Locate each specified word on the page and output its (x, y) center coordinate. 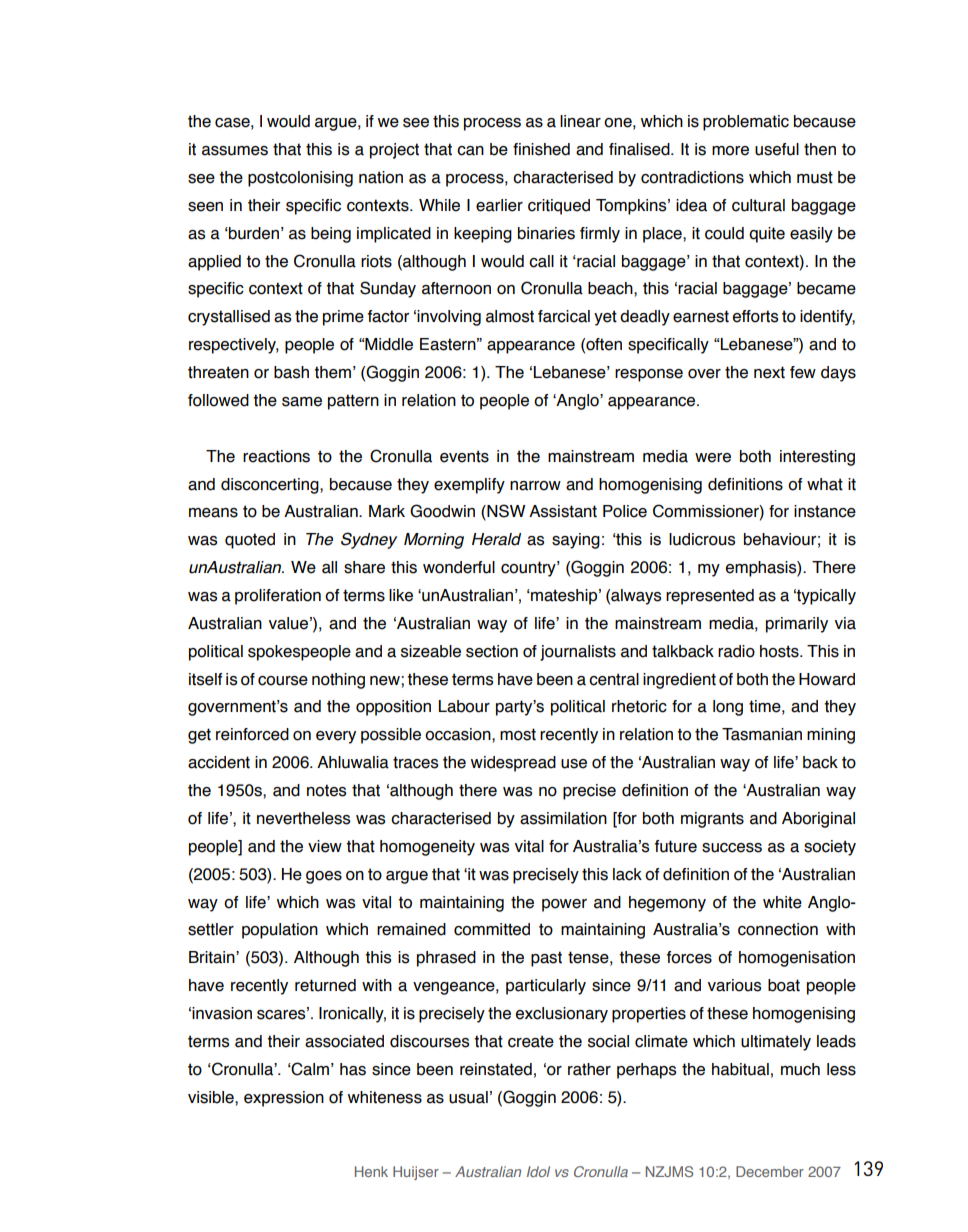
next (769, 372)
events (464, 456)
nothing (338, 681)
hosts (780, 651)
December (770, 1171)
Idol (538, 1171)
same (302, 402)
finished (541, 149)
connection (778, 929)
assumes (235, 151)
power (564, 905)
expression (284, 1099)
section (492, 651)
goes (324, 877)
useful (777, 149)
